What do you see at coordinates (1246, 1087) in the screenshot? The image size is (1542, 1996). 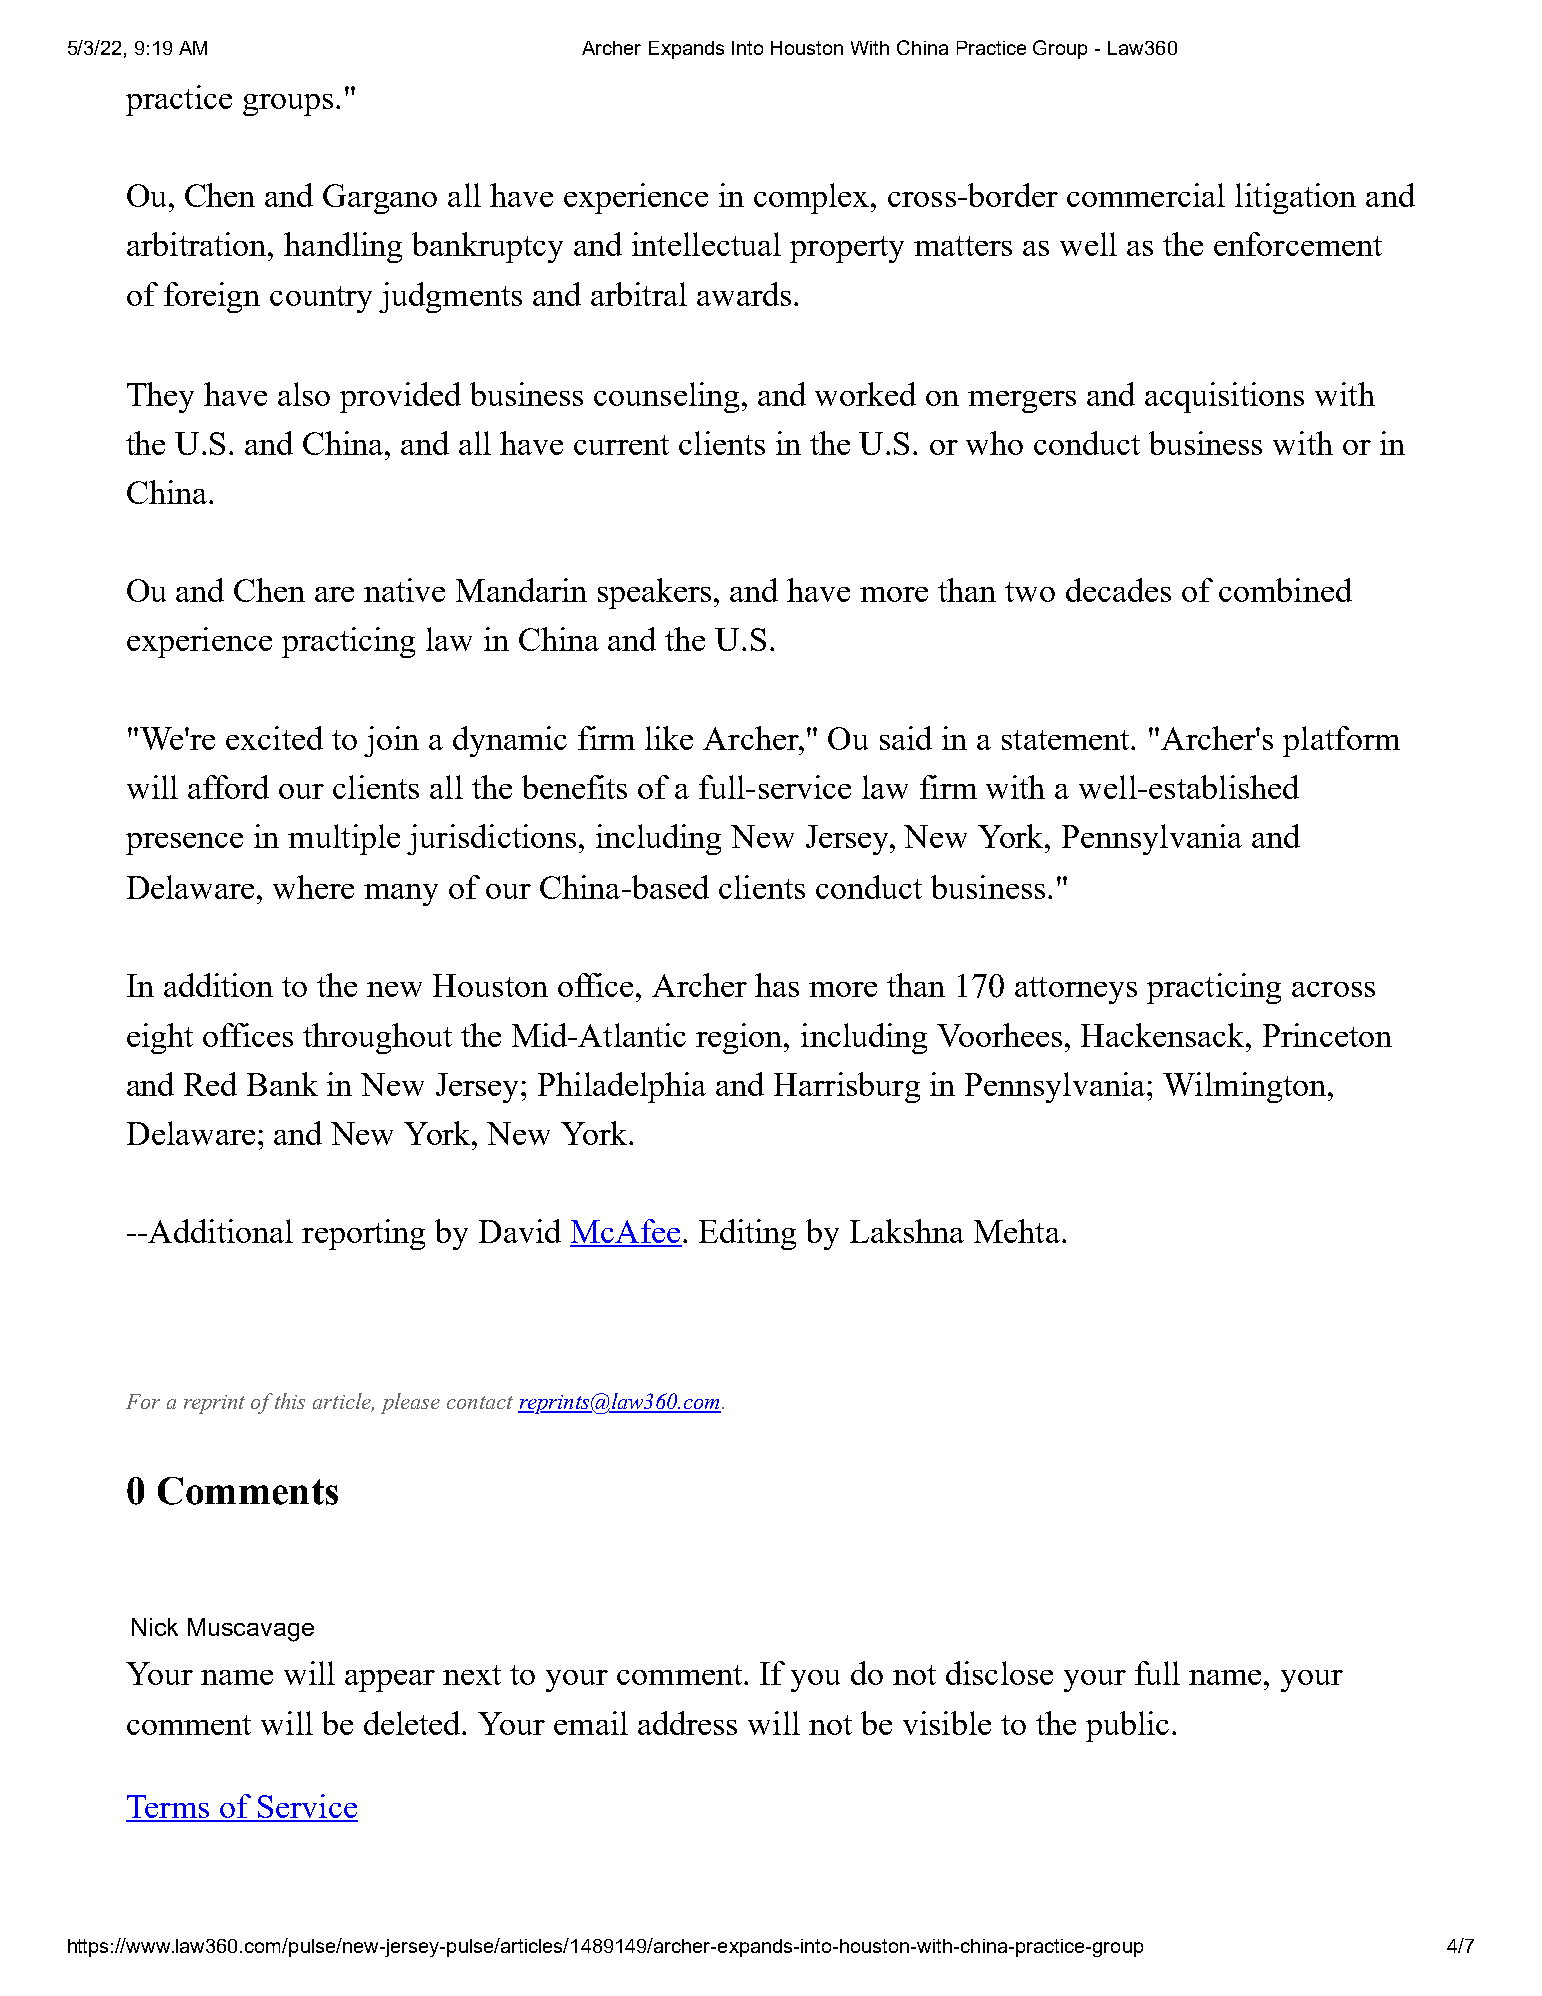 I see `Wilmington` at bounding box center [1246, 1087].
